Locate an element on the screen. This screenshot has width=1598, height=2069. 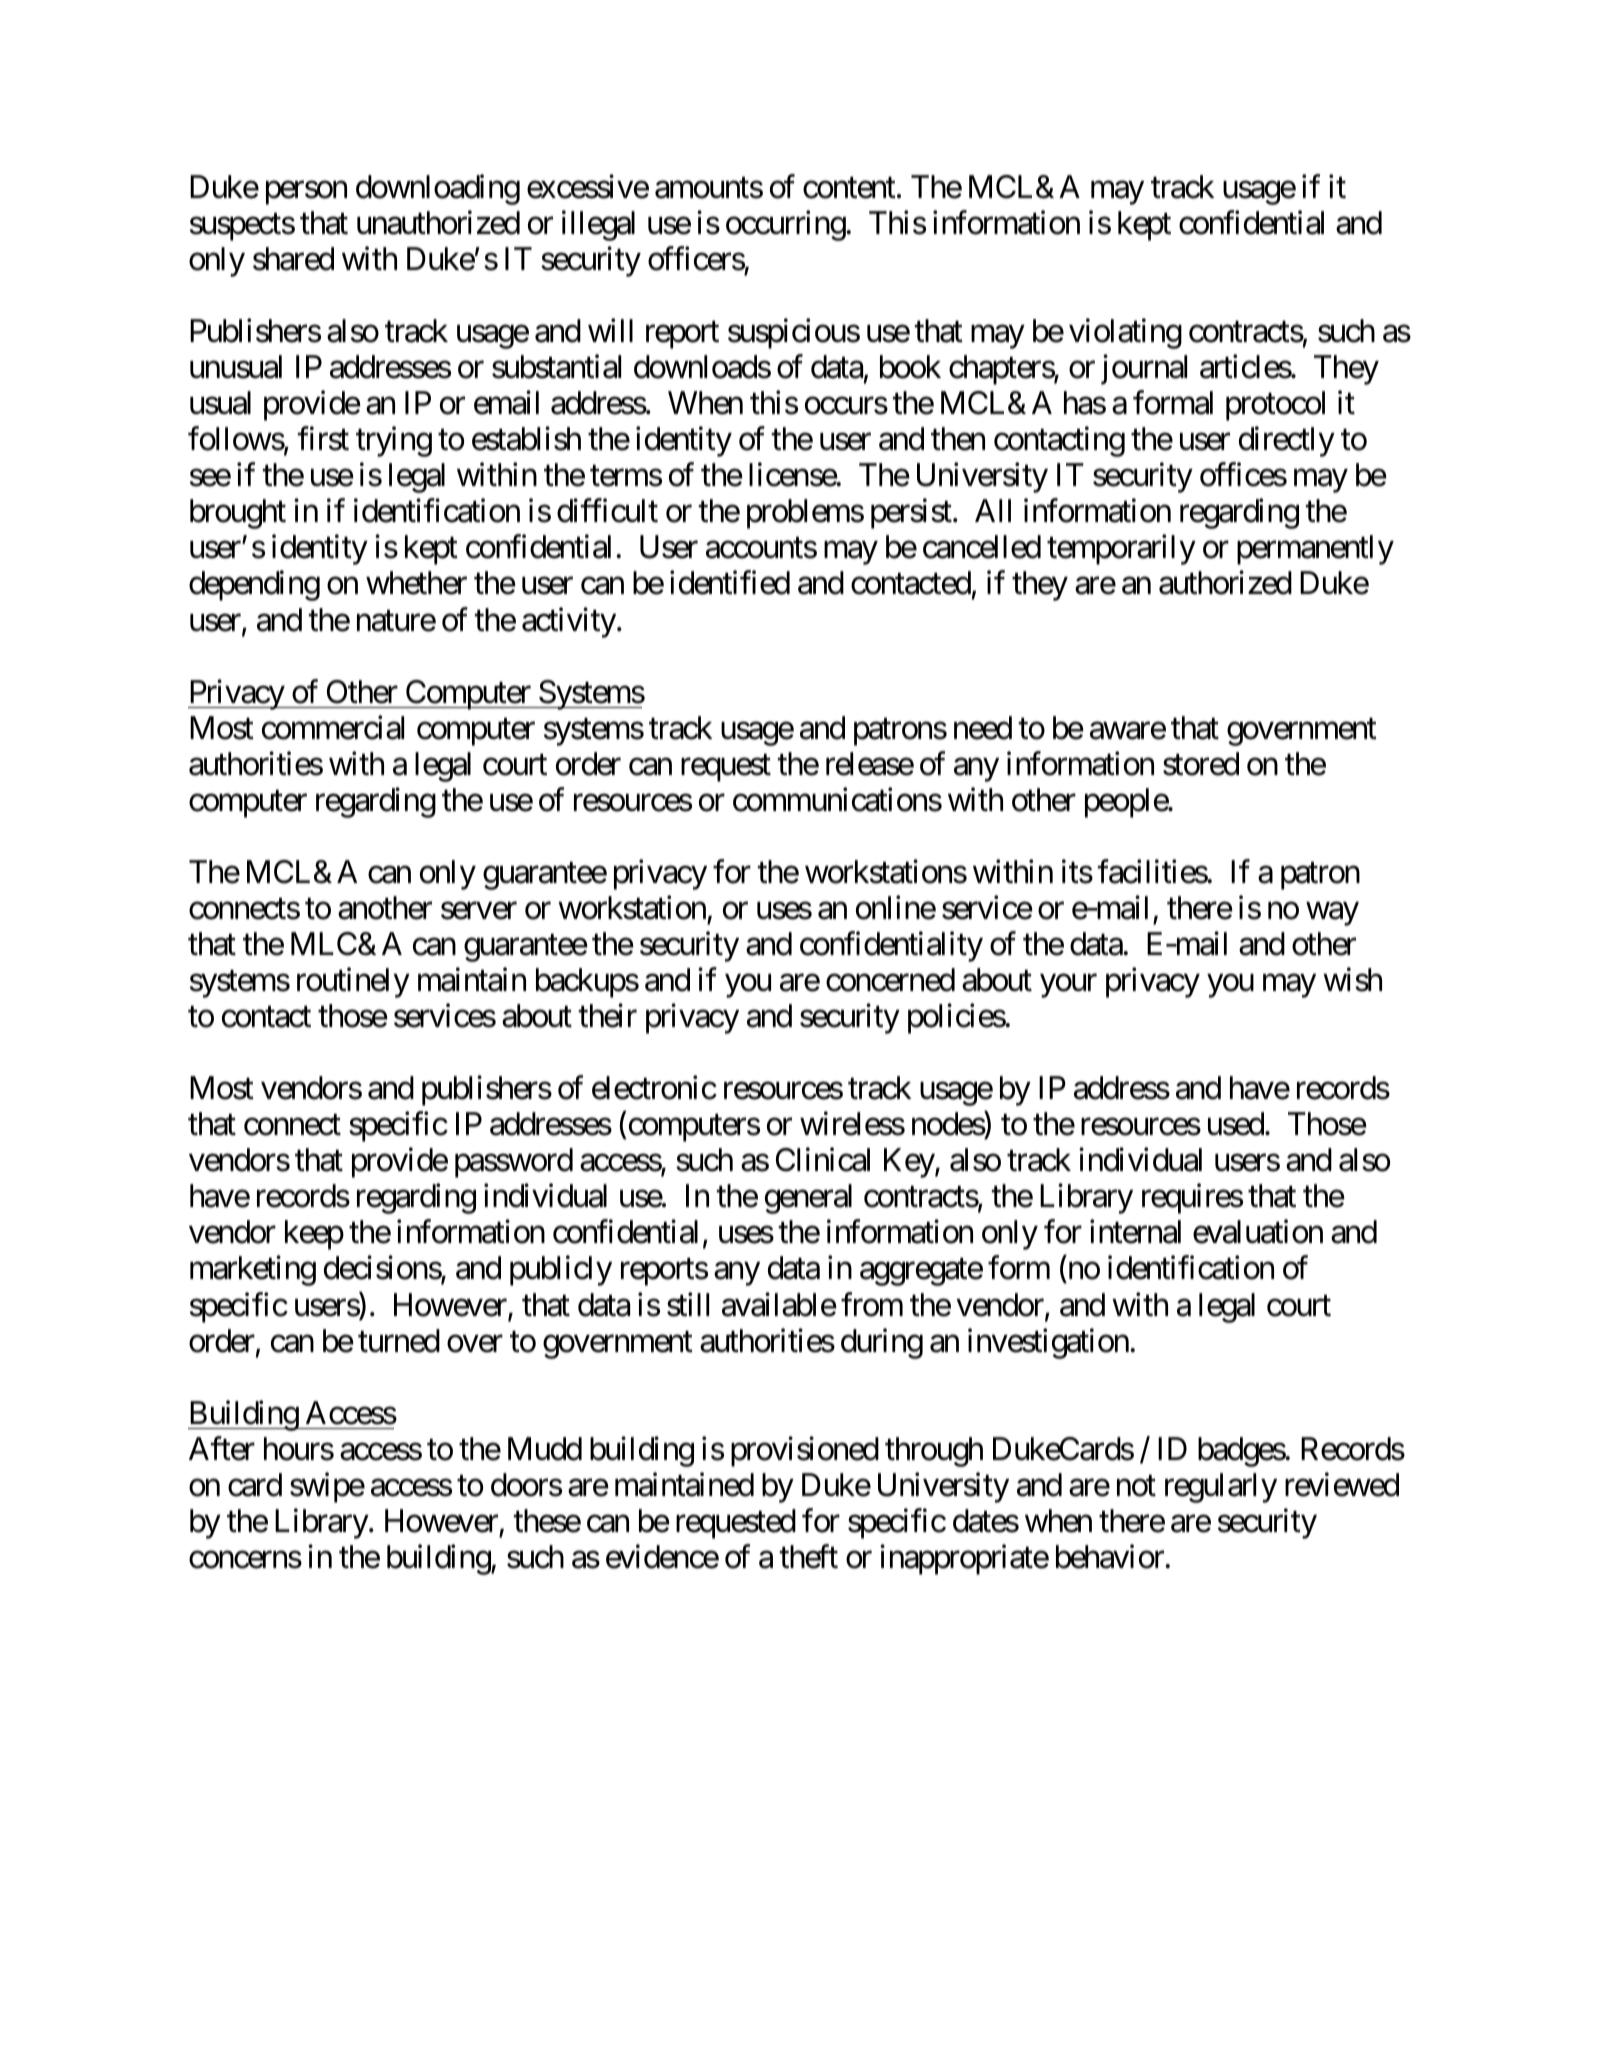
journal is located at coordinates (1144, 370).
